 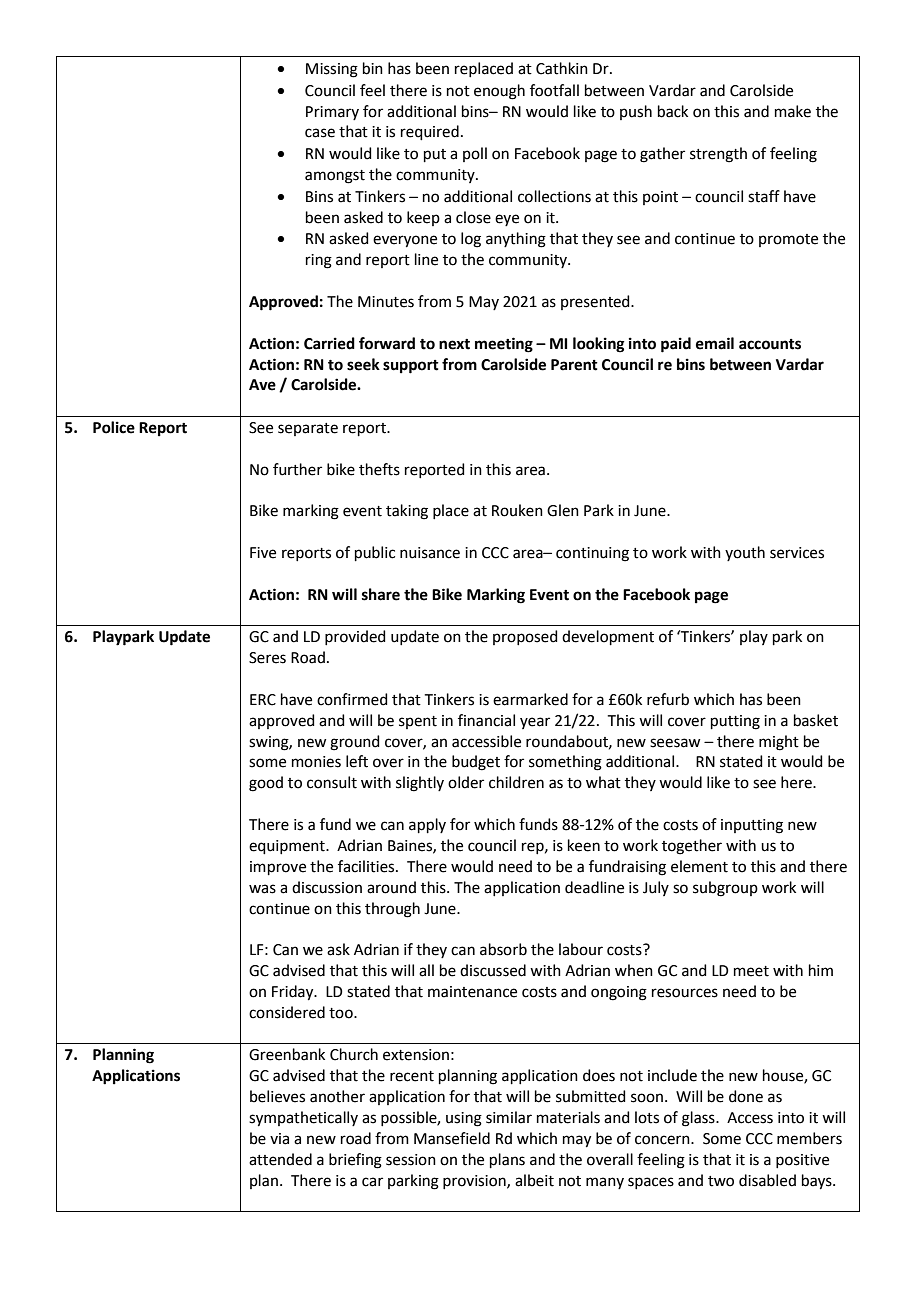 What do you see at coordinates (114, 427) in the page?
I see `Police` at bounding box center [114, 427].
